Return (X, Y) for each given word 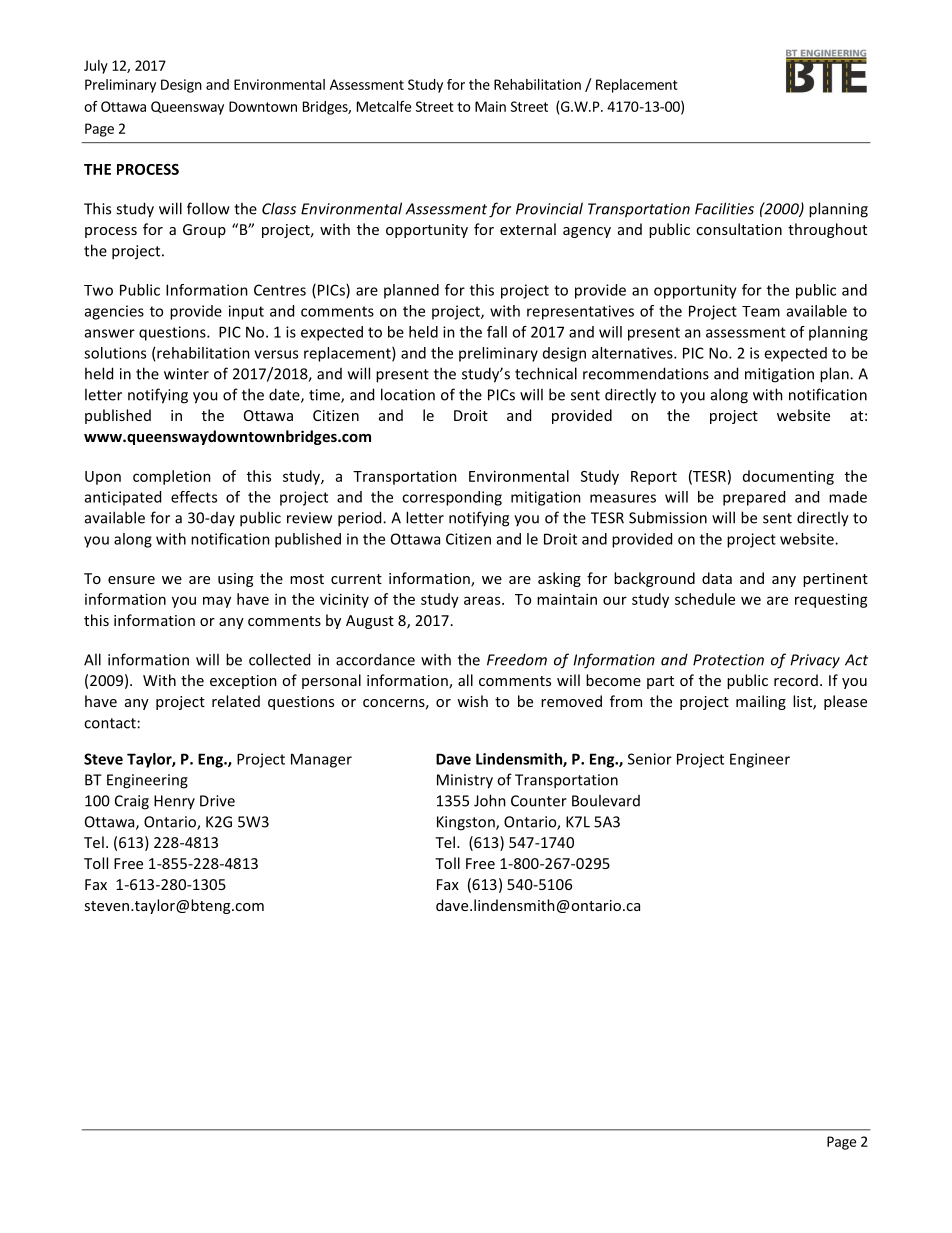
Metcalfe (384, 106)
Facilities (724, 208)
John (490, 800)
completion (172, 477)
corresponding (452, 498)
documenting (788, 477)
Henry (174, 802)
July (96, 67)
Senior (650, 759)
